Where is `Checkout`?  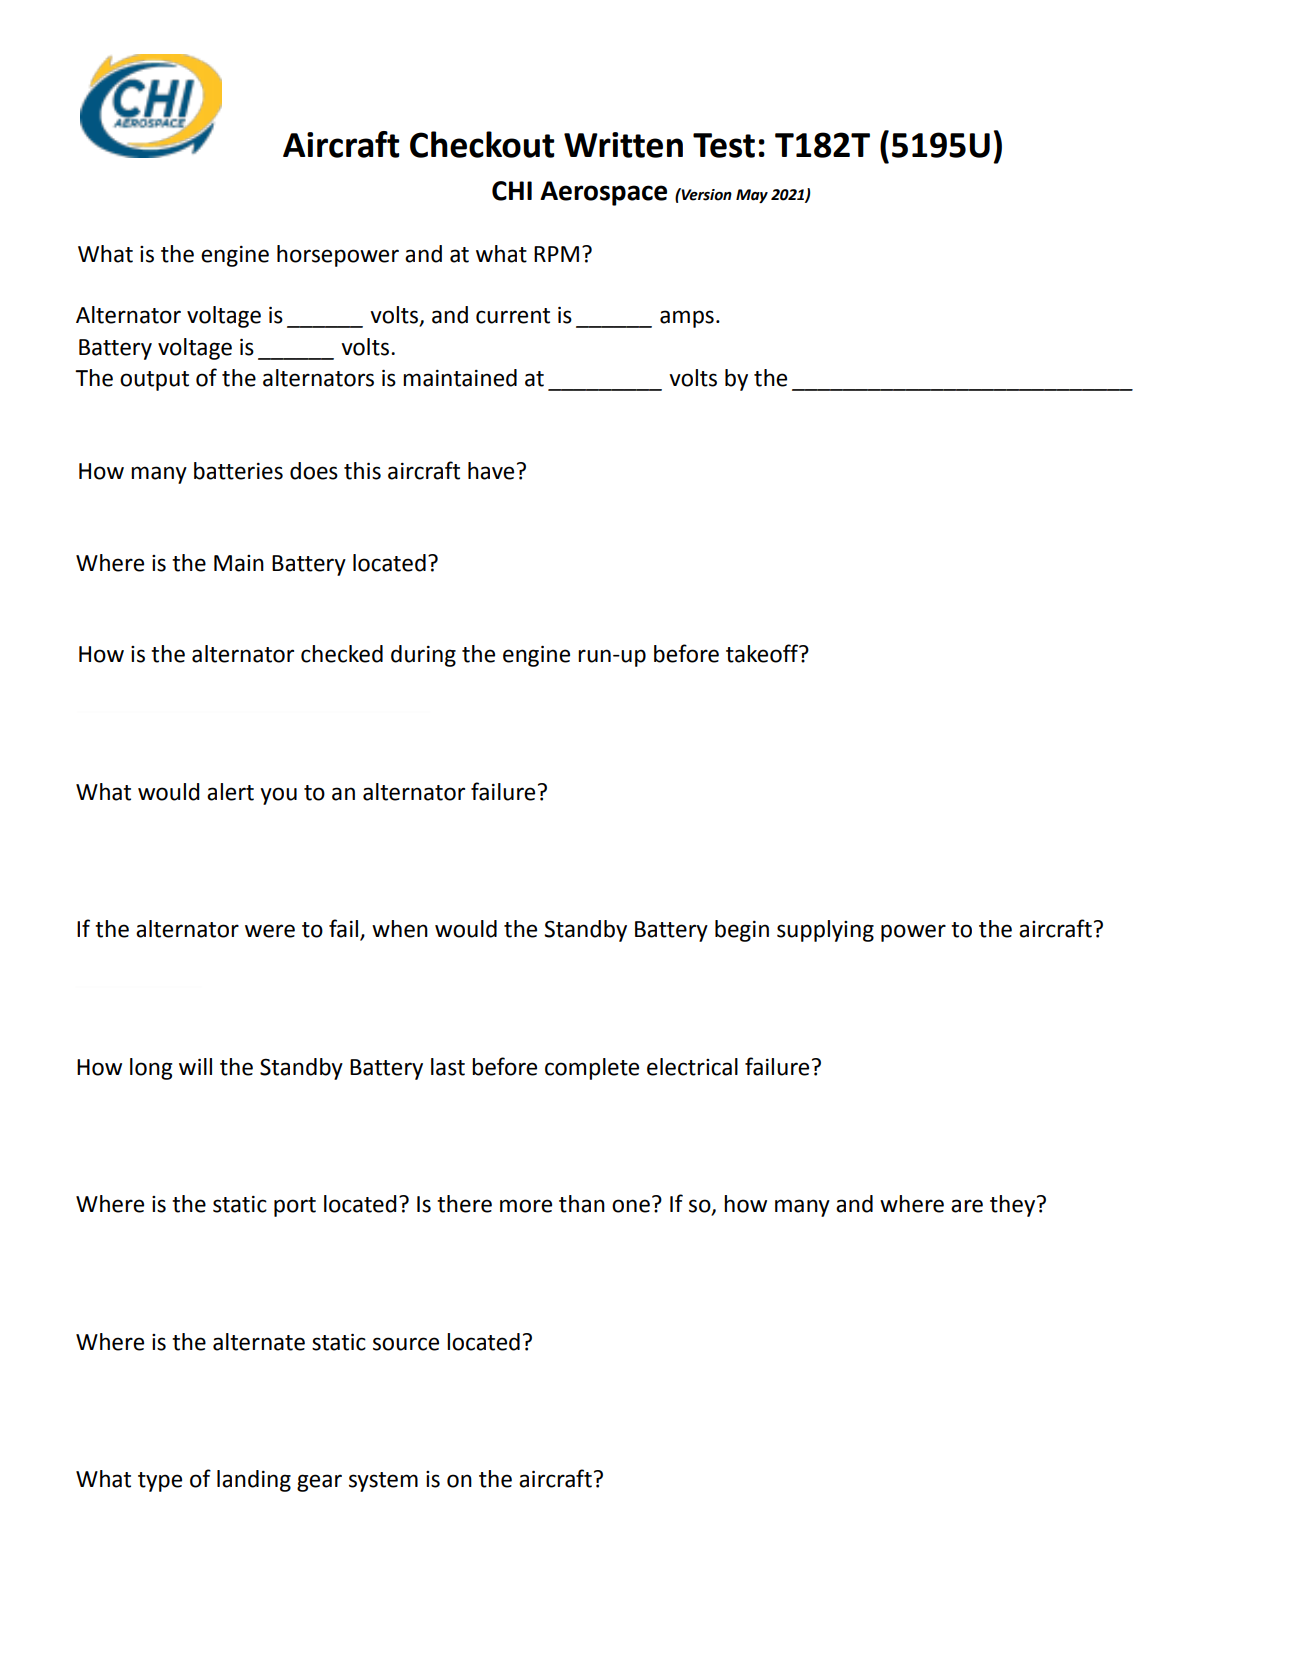 Checkout is located at coordinates (482, 144).
